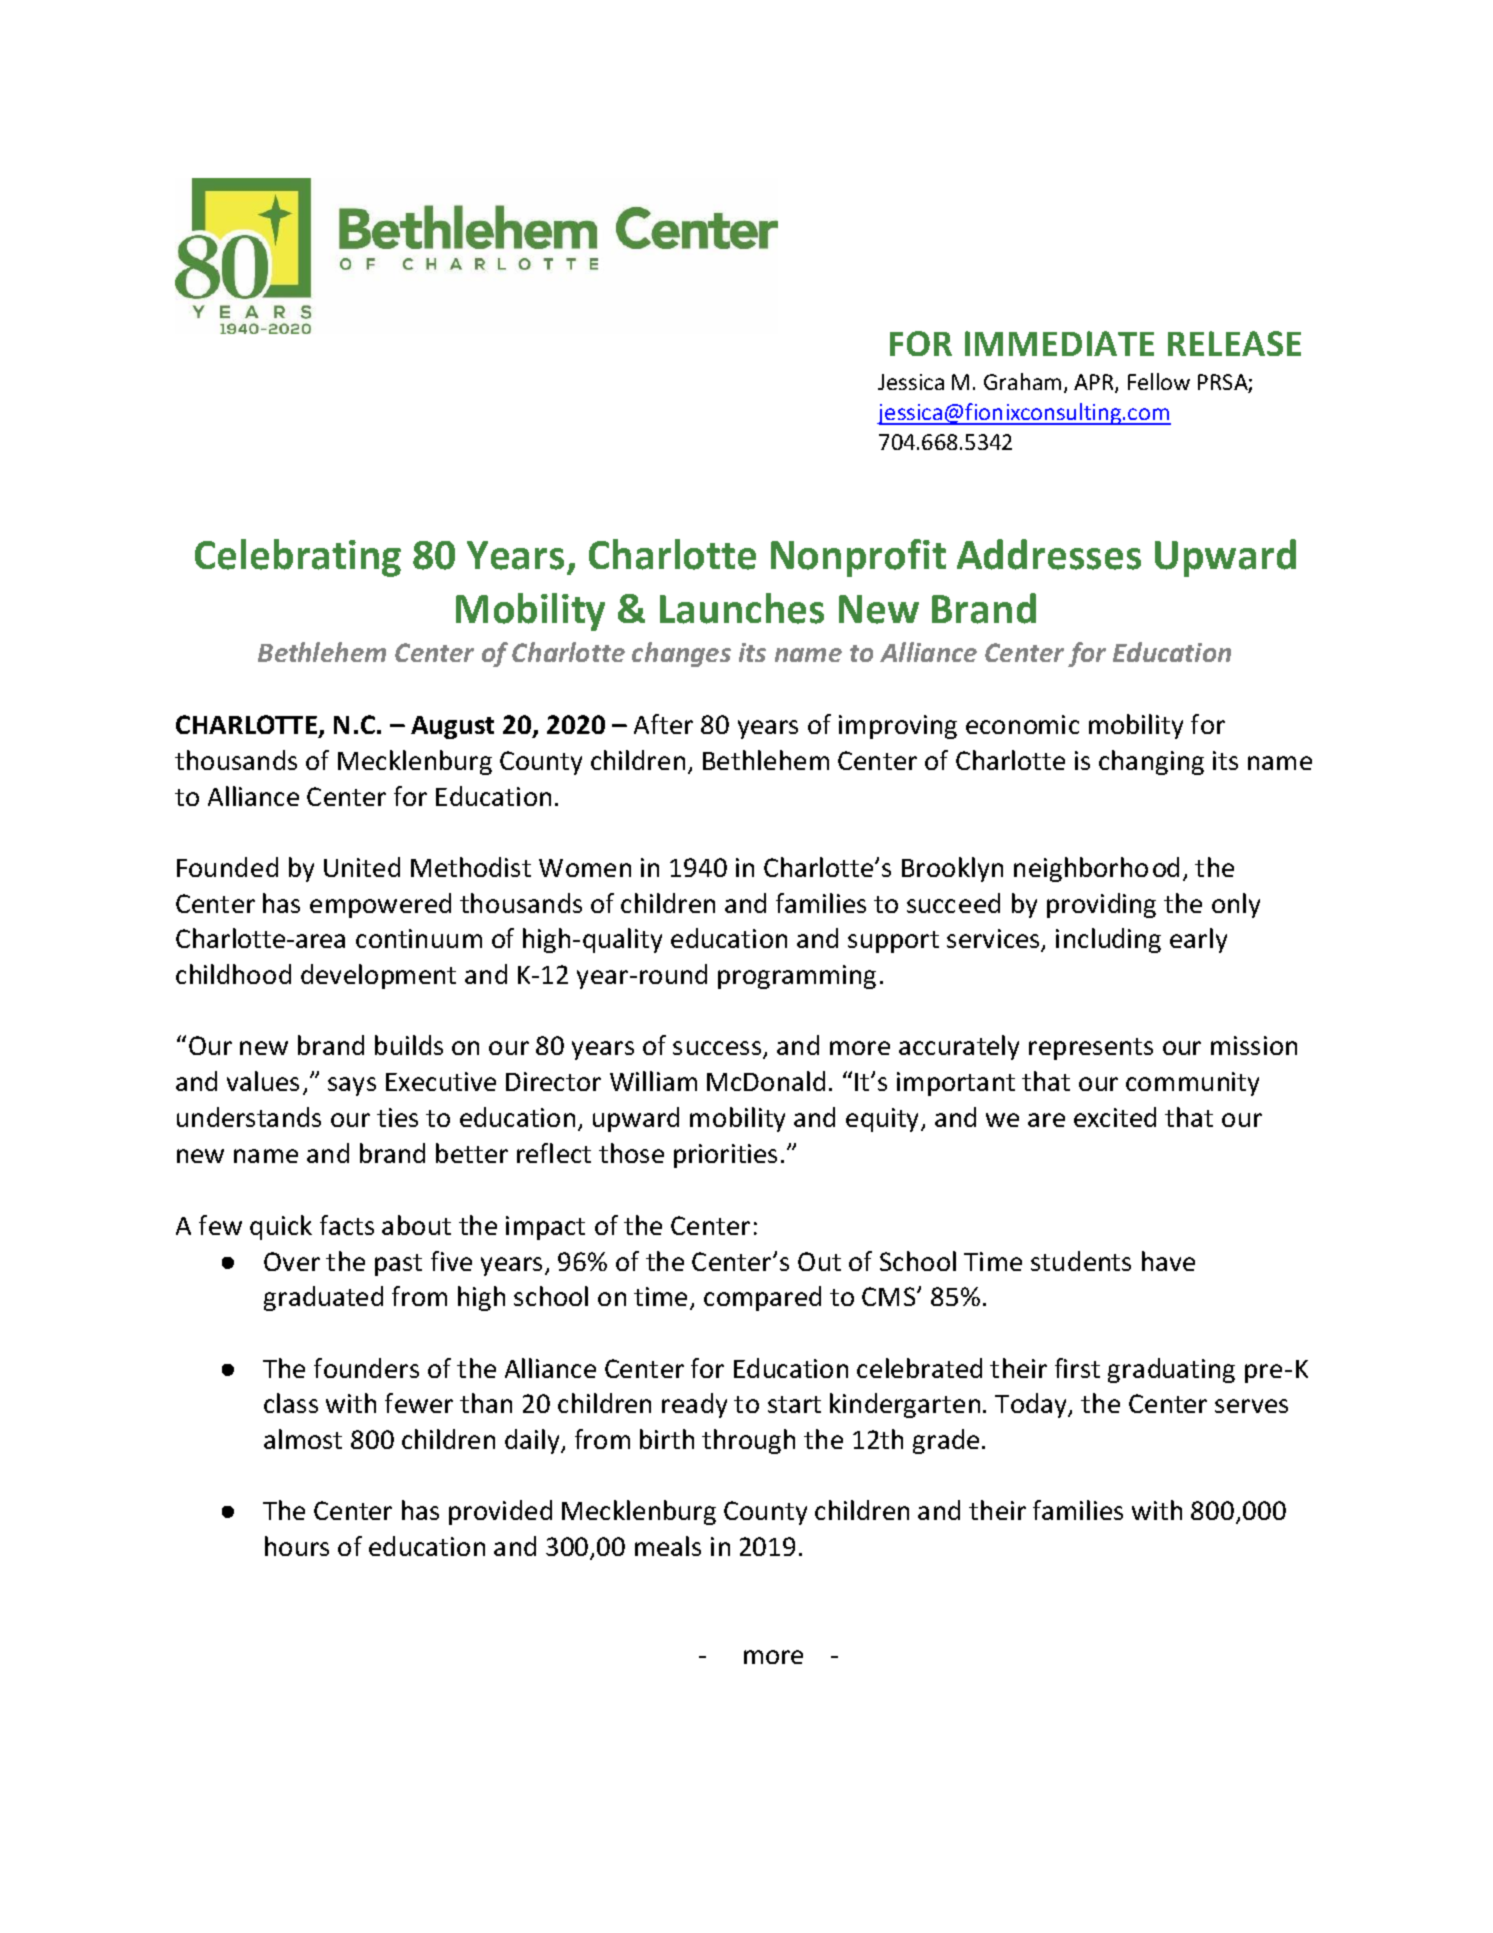  I want to click on says, so click(352, 1086).
